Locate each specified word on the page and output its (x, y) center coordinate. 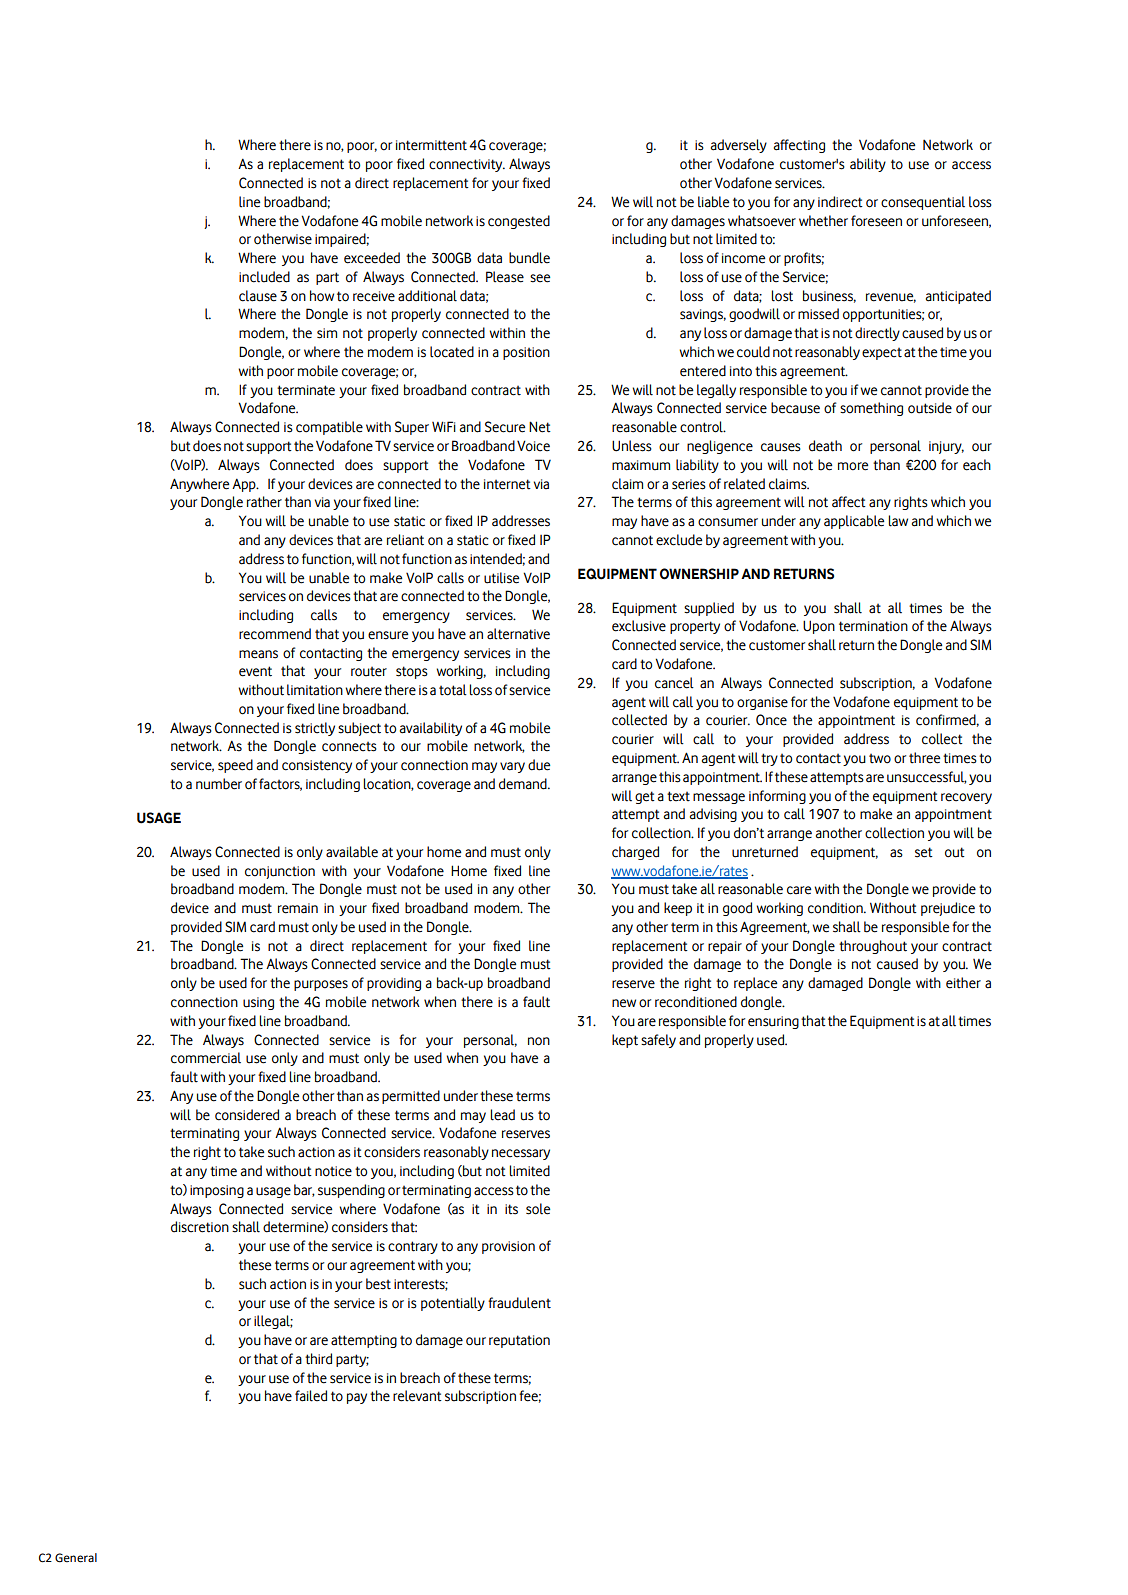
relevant (417, 1396)
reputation (519, 1341)
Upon (819, 627)
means (258, 654)
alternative (518, 634)
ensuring (773, 1022)
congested (519, 222)
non (539, 1041)
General (76, 1558)
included (264, 277)
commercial (206, 1058)
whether (823, 221)
